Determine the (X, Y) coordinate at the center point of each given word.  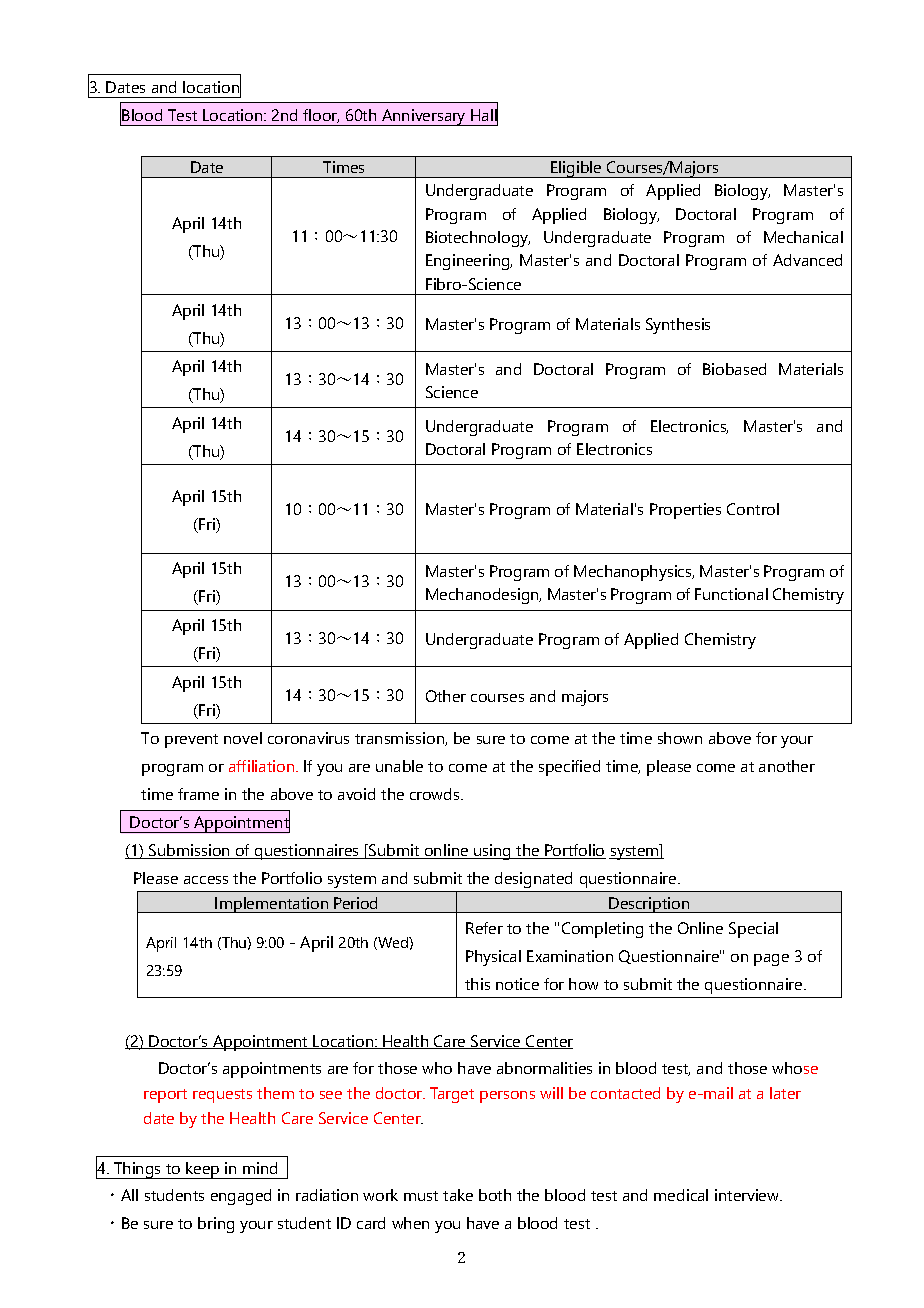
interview (748, 1195)
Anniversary (423, 117)
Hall (484, 114)
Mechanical (803, 237)
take (458, 1195)
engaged (241, 1197)
